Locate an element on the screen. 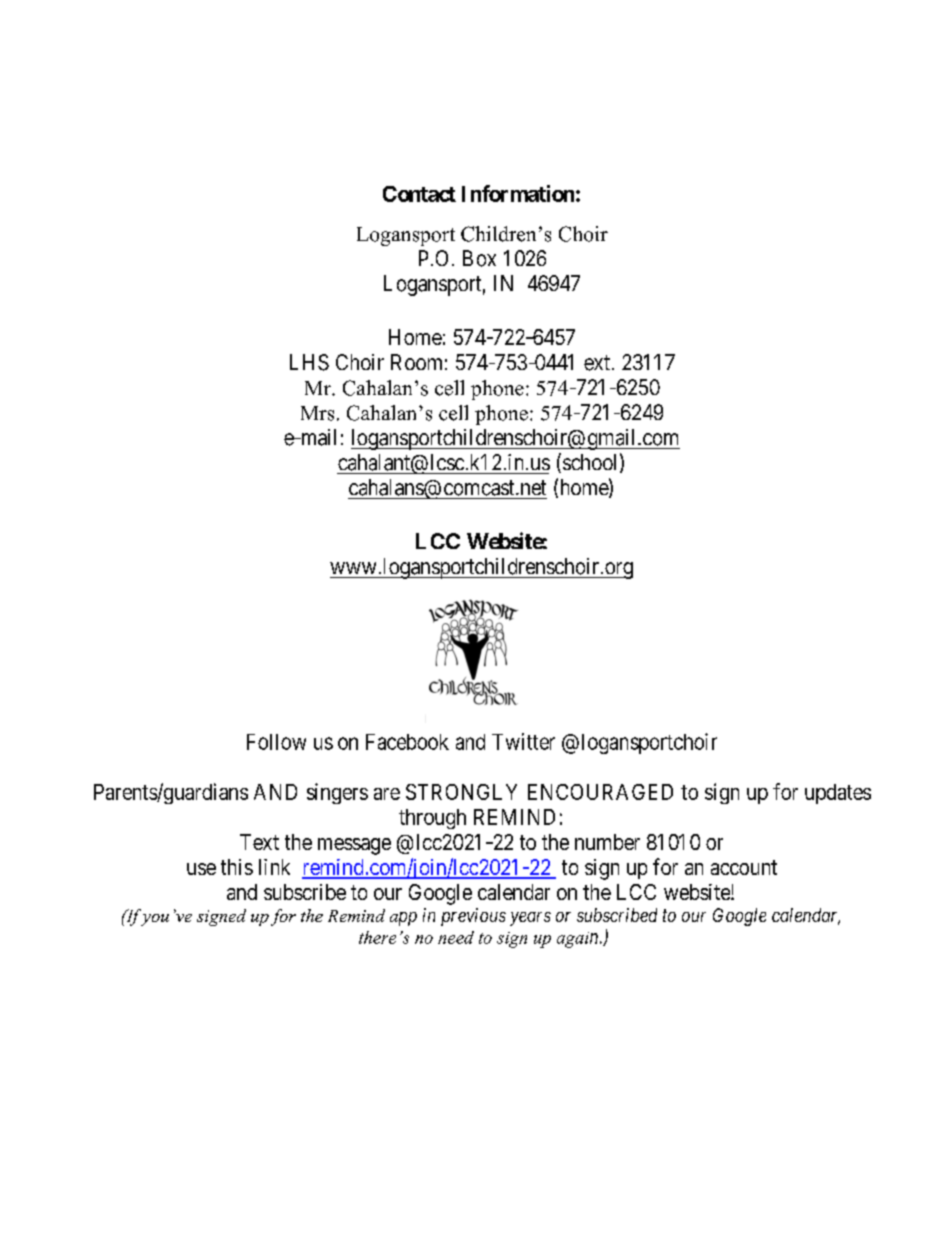 Image resolution: width=952 pixels, height=1233 pixels. Information is located at coordinates (518, 193).
